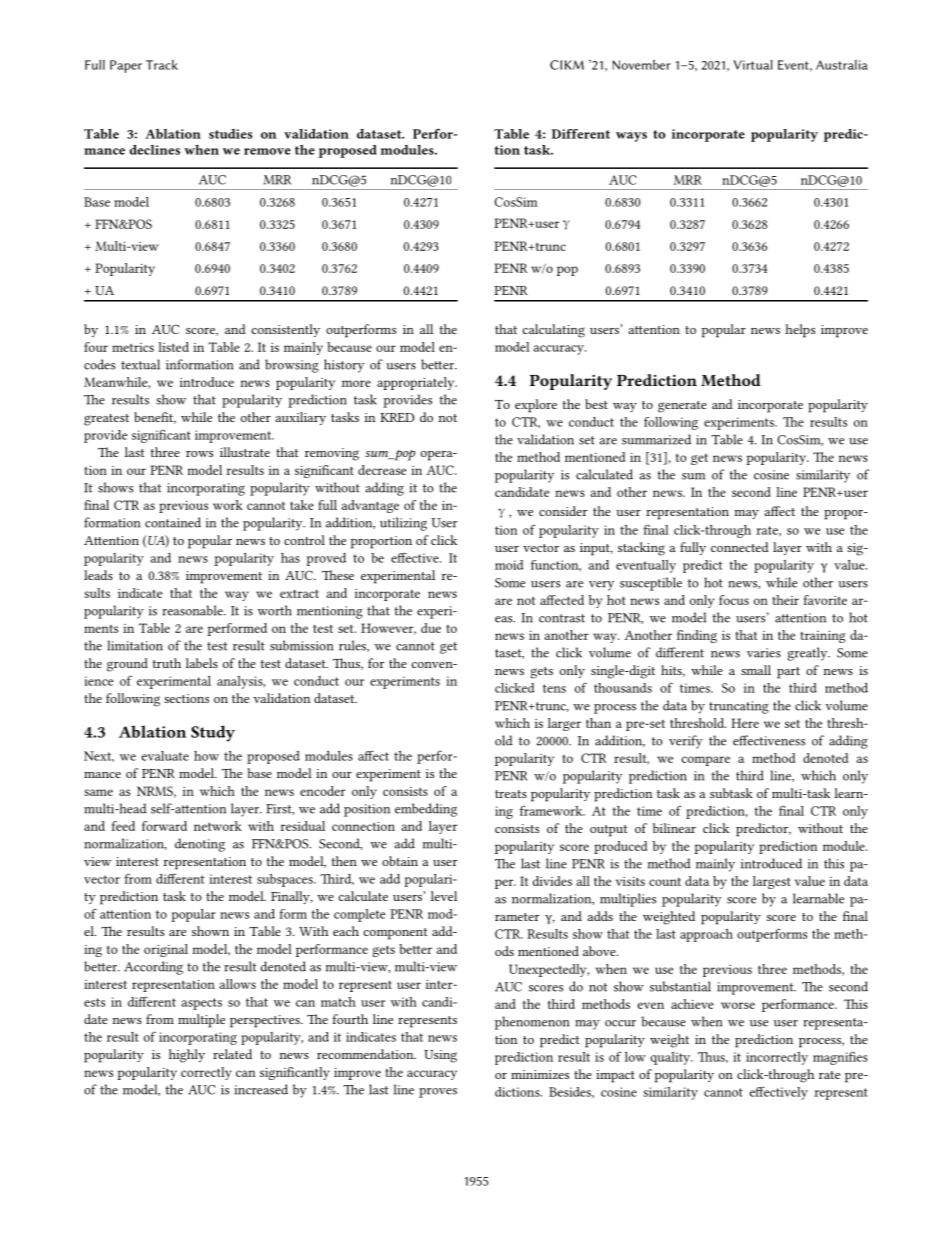 This page has width=952, height=1233. I want to click on ways, so click(631, 137).
